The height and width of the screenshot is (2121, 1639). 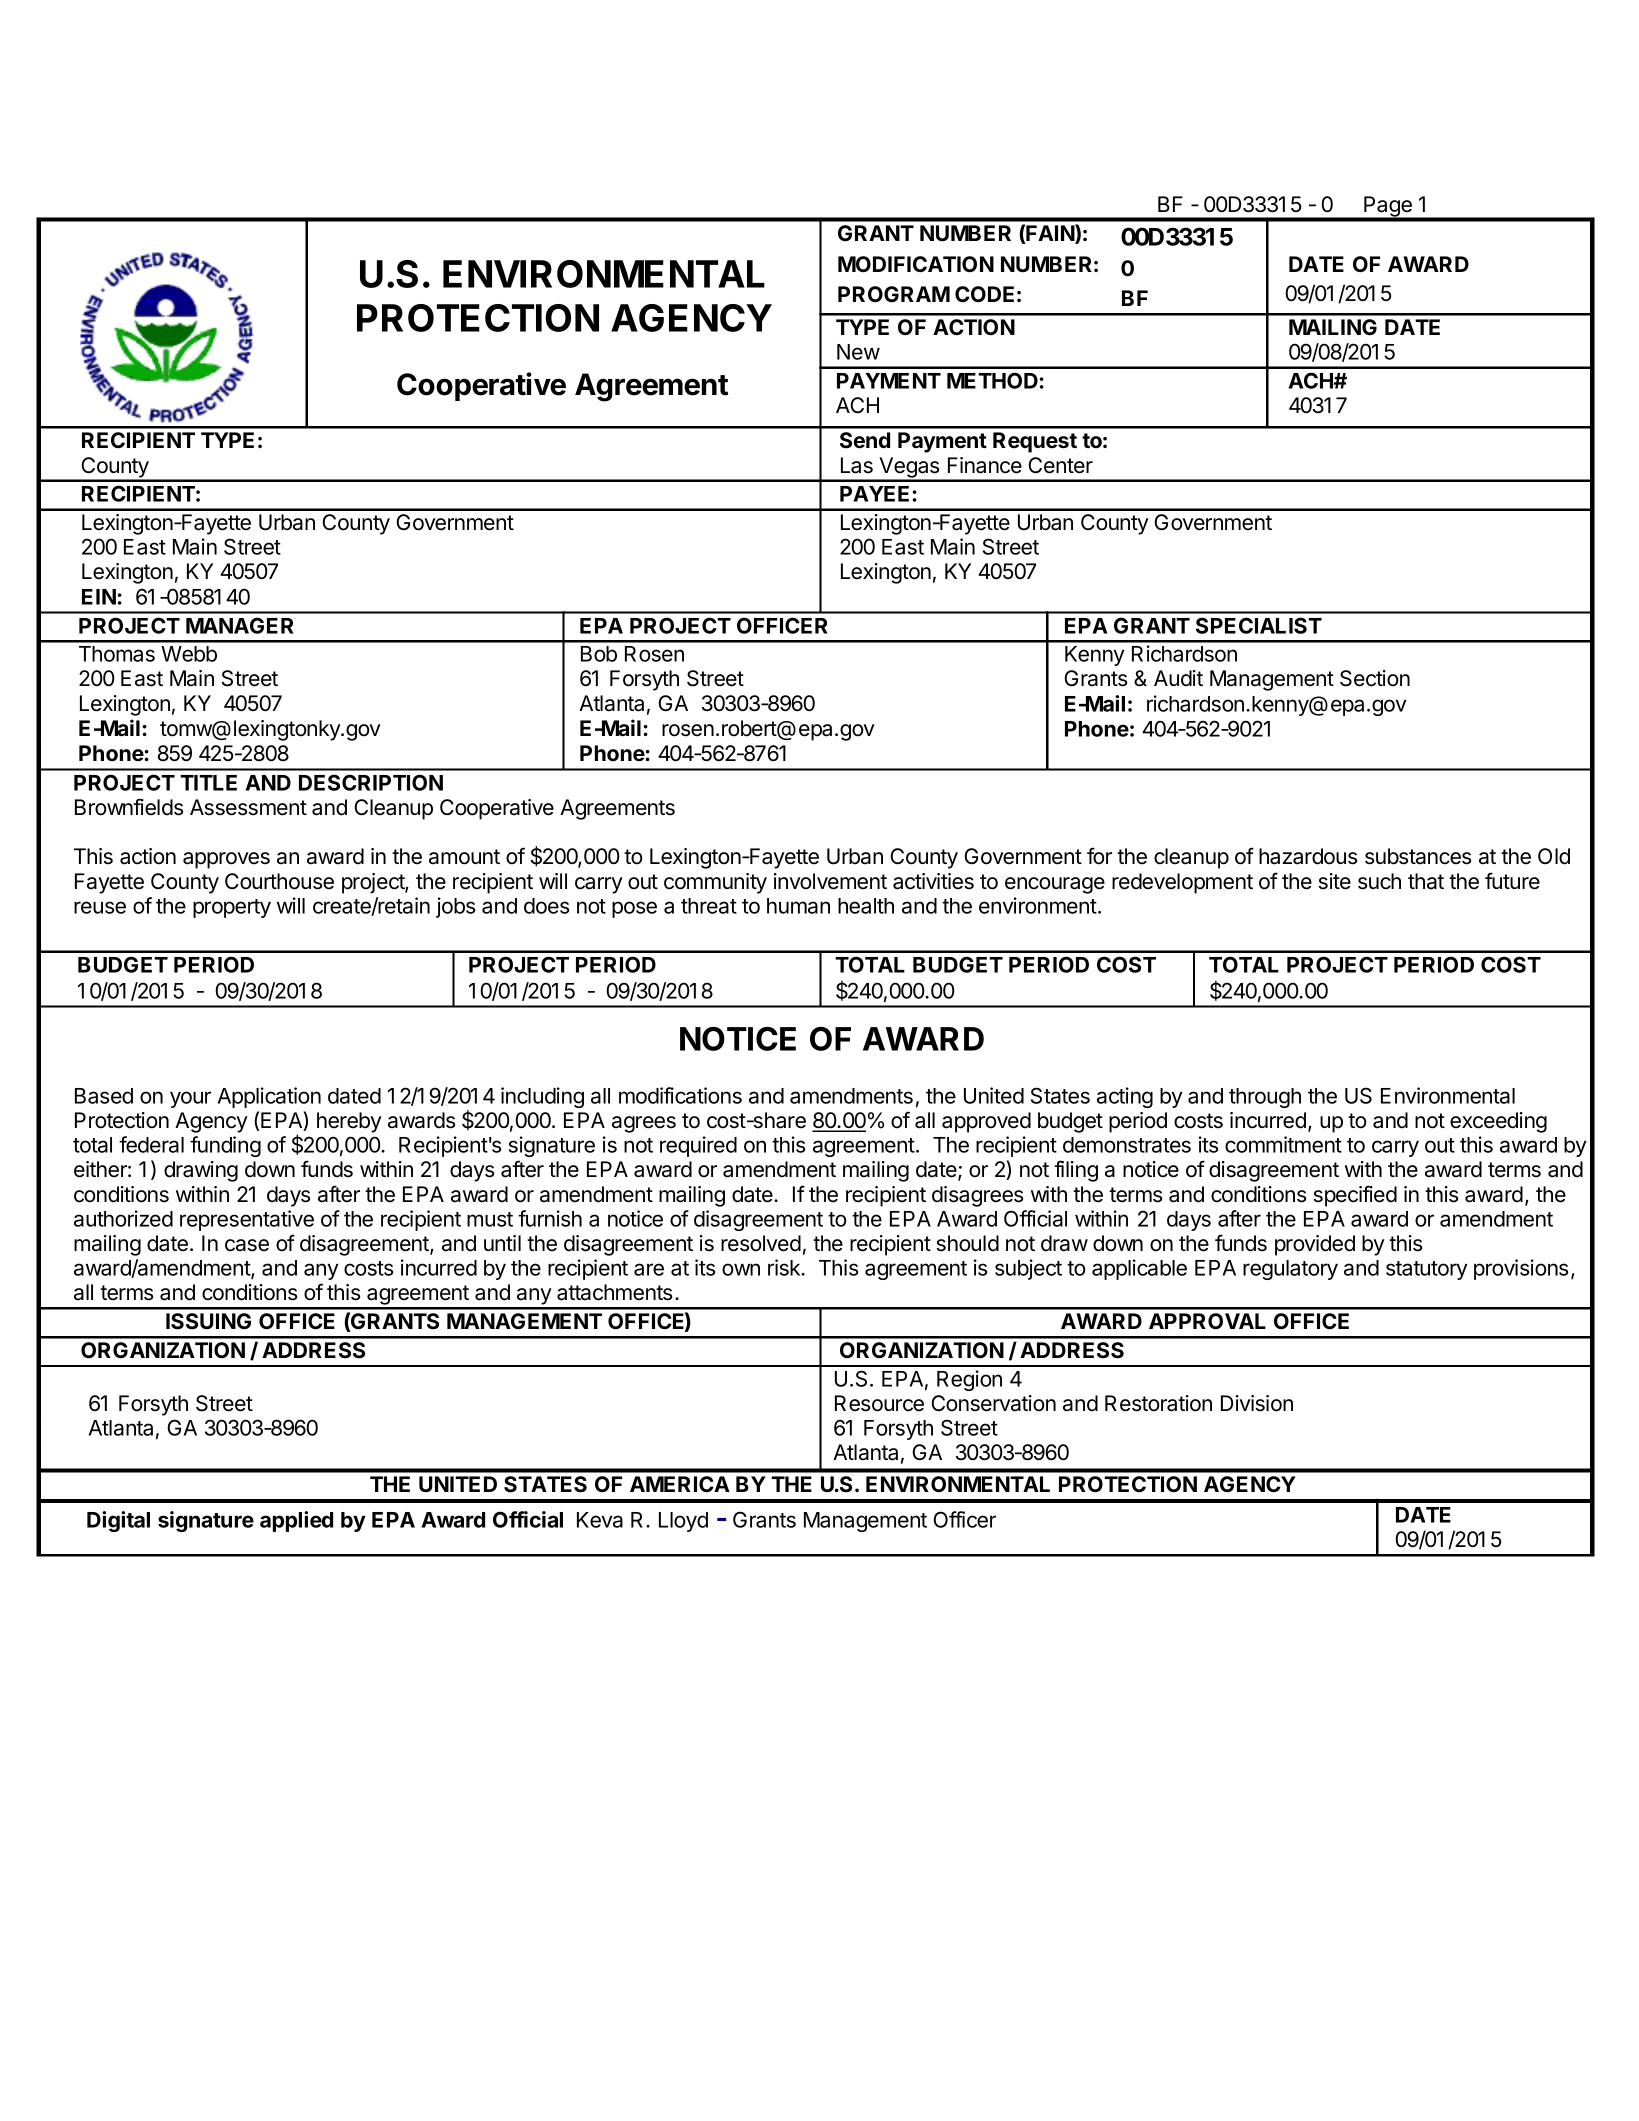 What do you see at coordinates (798, 906) in the screenshot?
I see `human` at bounding box center [798, 906].
